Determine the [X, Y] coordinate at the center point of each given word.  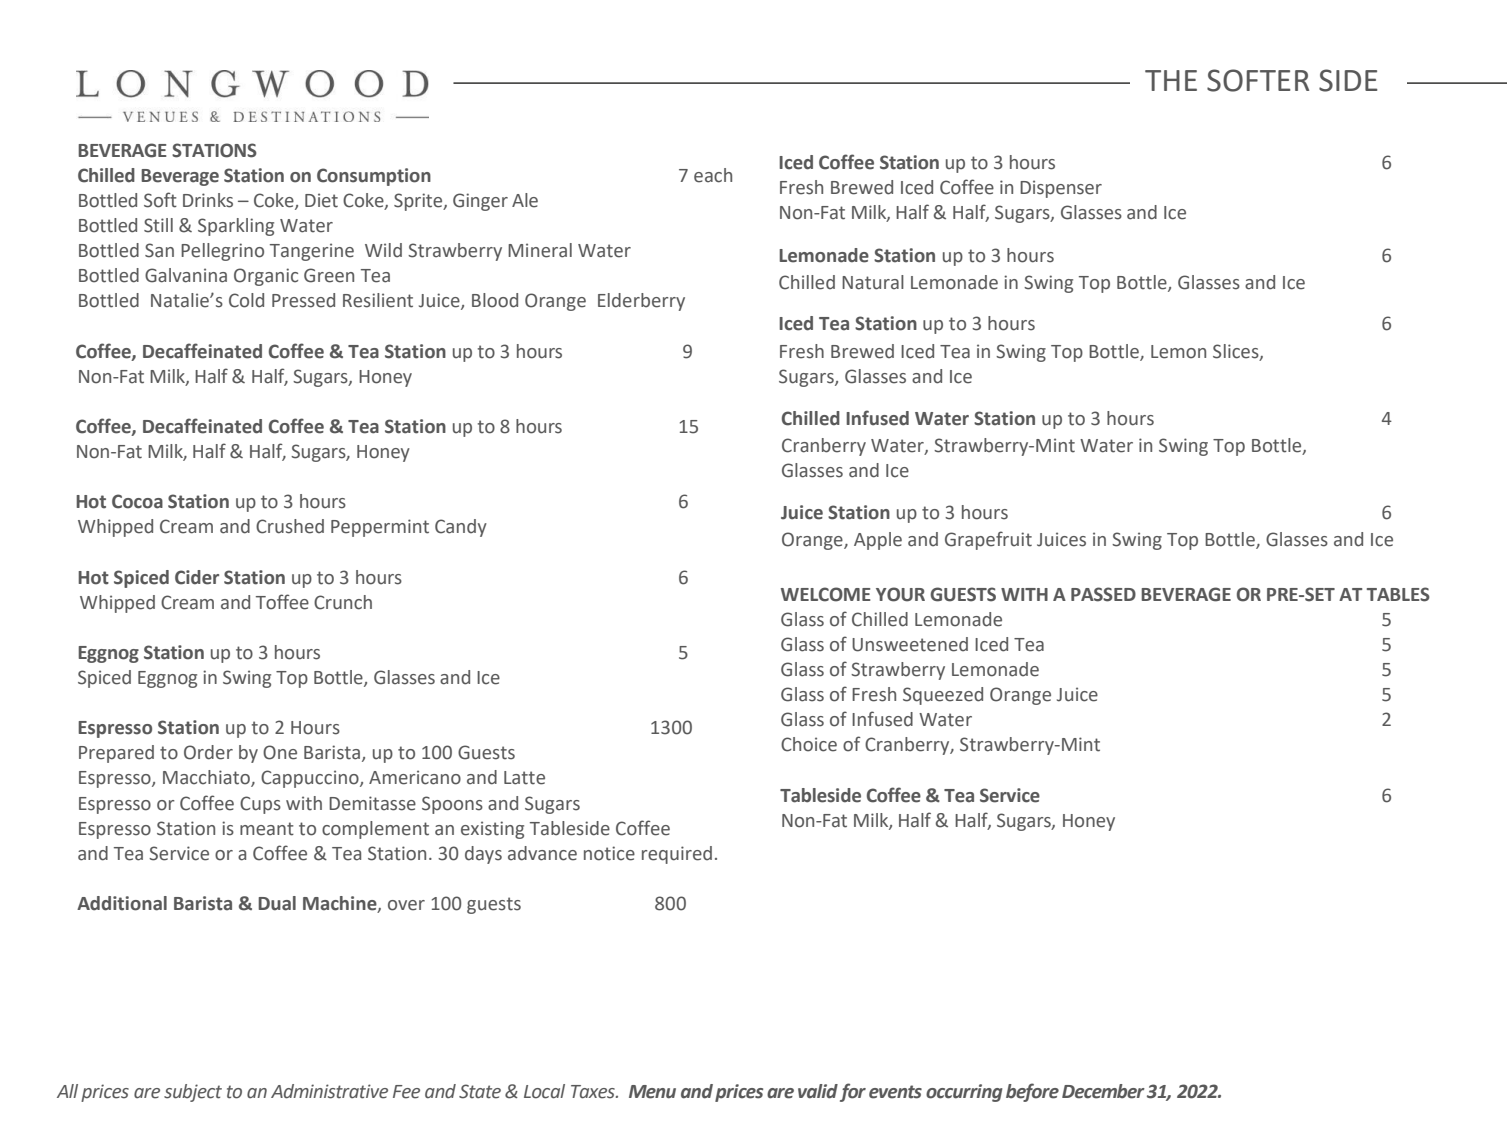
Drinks [208, 200]
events [895, 1092]
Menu [652, 1092]
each [713, 175]
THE [1171, 80]
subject [193, 1093]
